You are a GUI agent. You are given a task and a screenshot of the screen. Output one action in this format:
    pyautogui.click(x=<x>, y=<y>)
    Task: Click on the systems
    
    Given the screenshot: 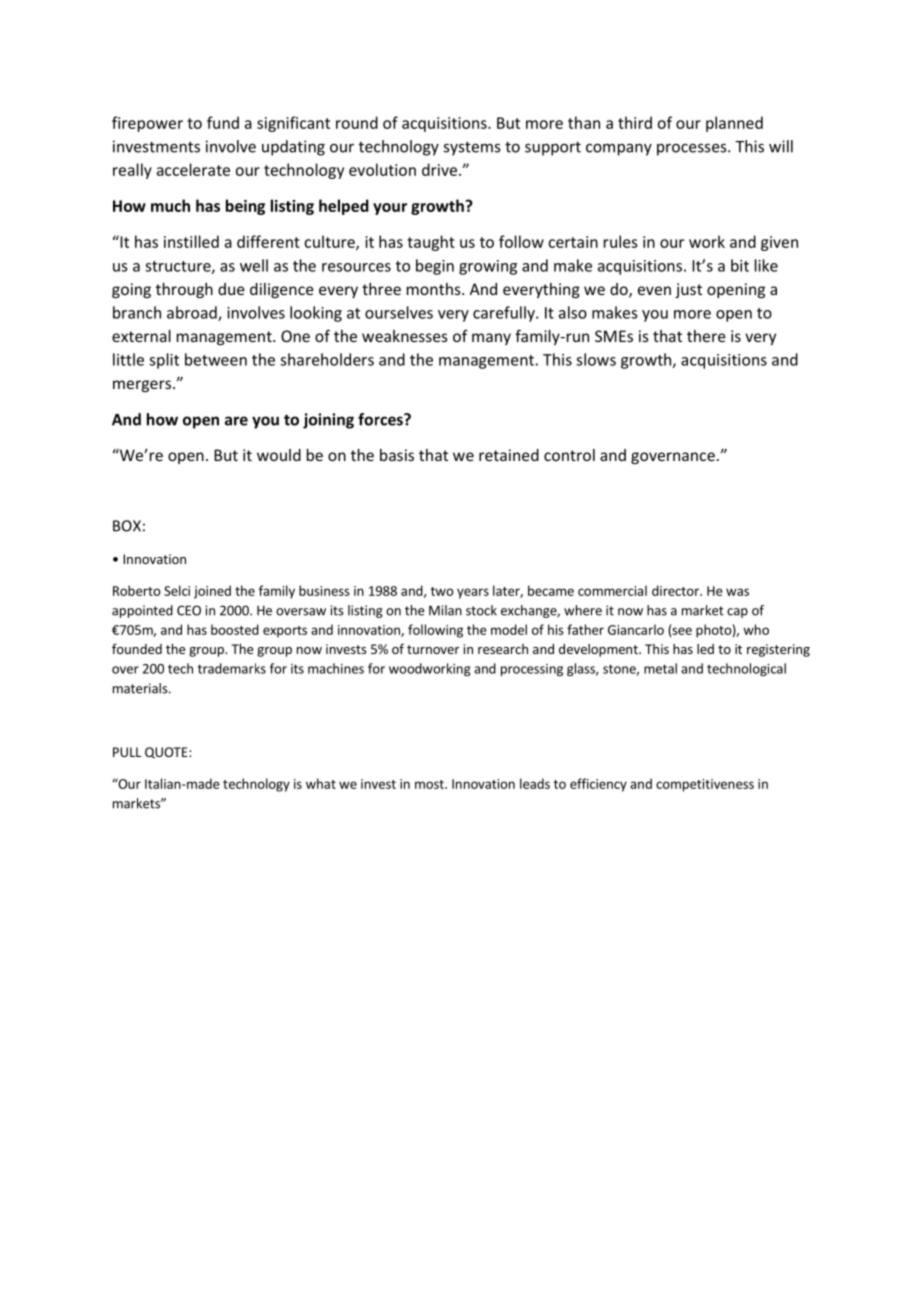 What is the action you would take?
    pyautogui.click(x=471, y=149)
